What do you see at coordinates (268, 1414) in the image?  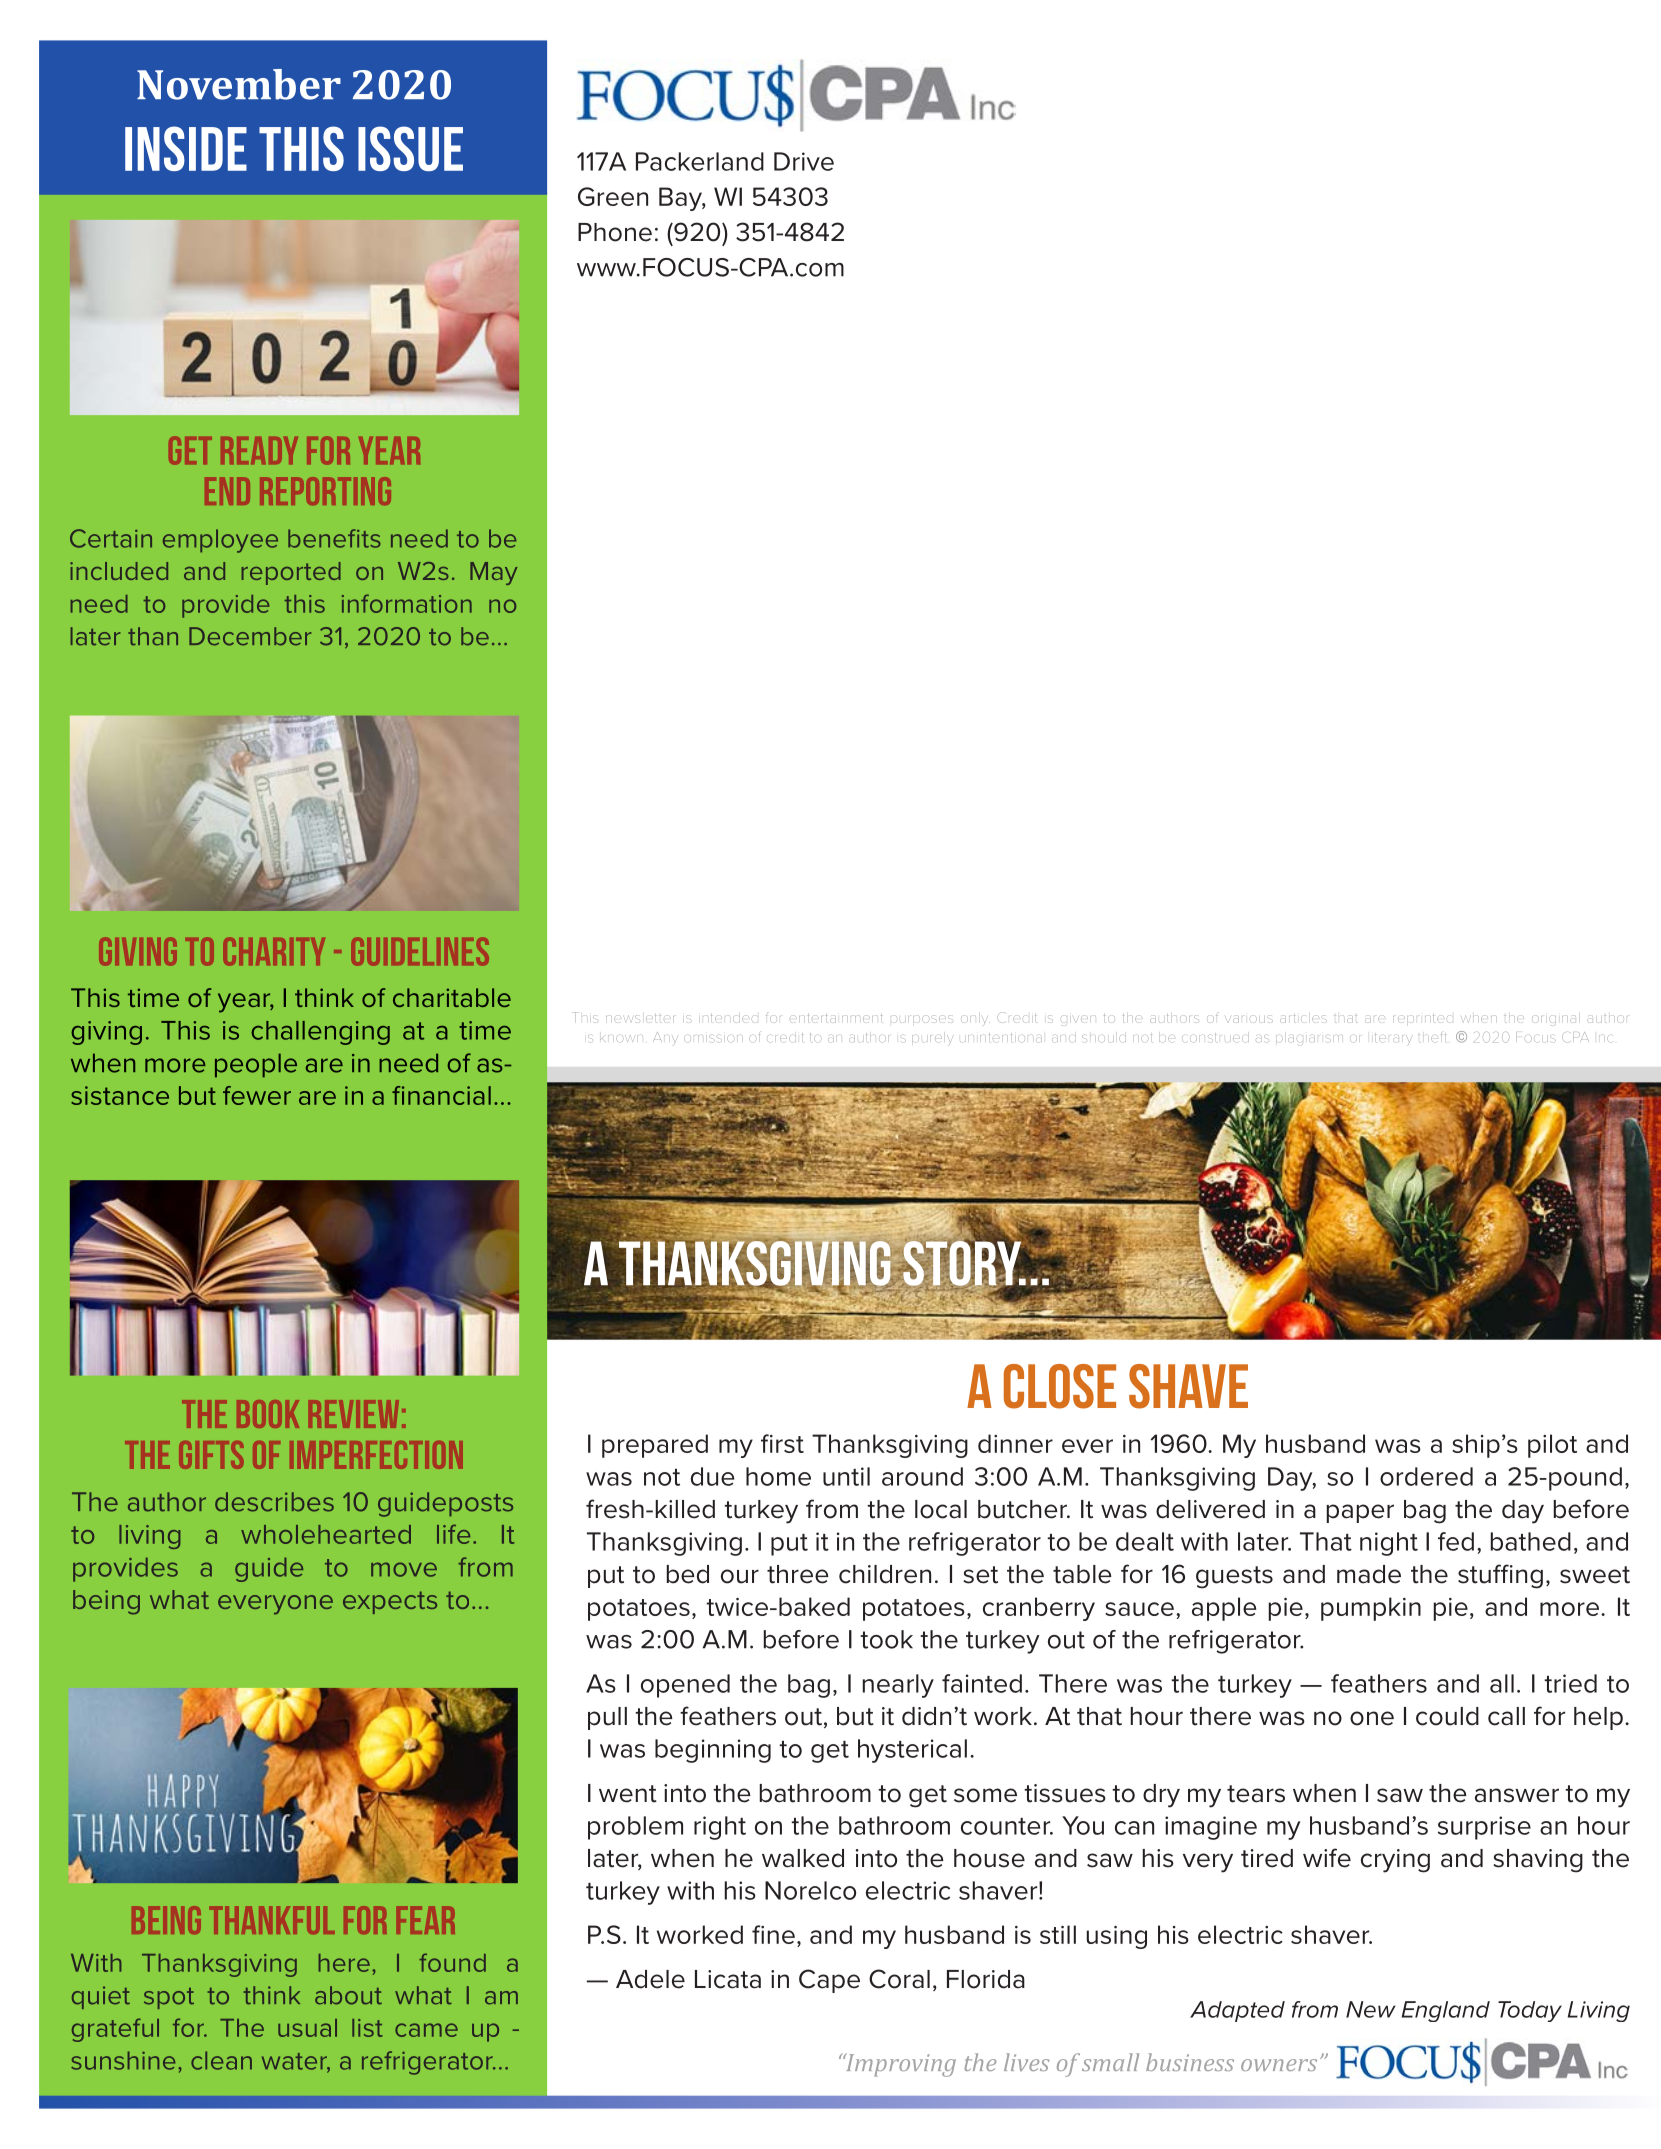 I see `BOOK` at bounding box center [268, 1414].
